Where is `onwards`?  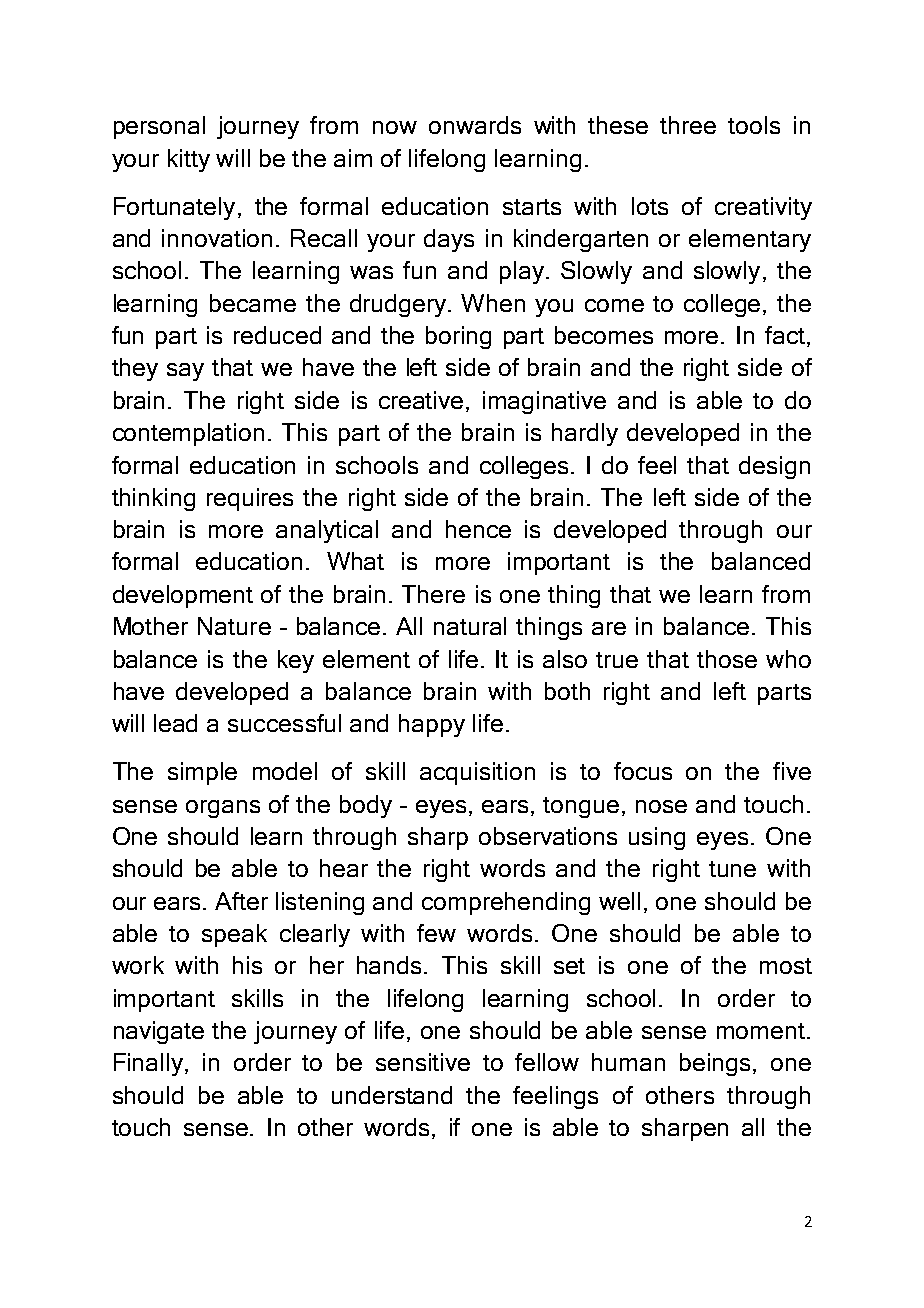 onwards is located at coordinates (475, 125).
